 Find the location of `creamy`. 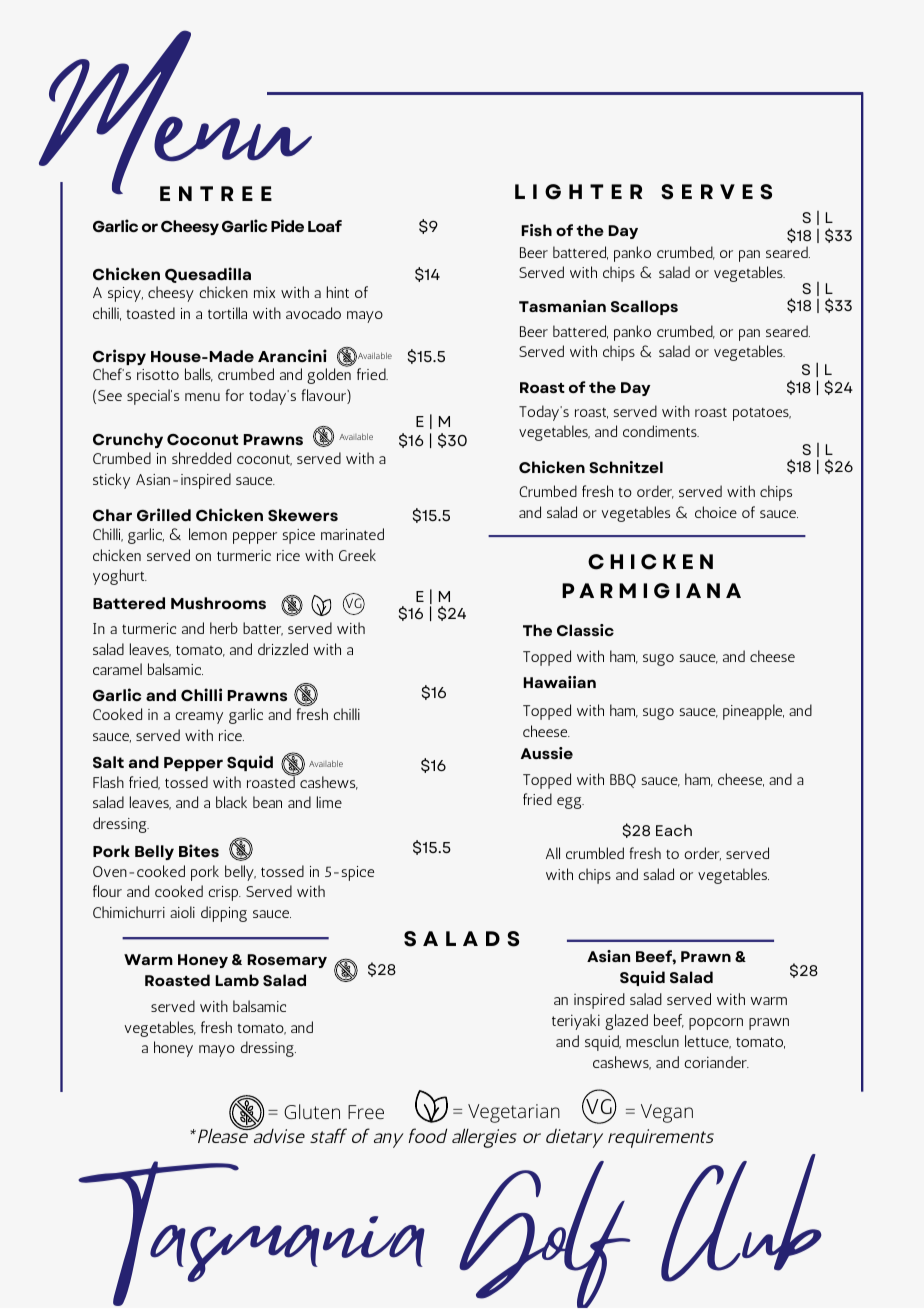

creamy is located at coordinates (199, 718).
